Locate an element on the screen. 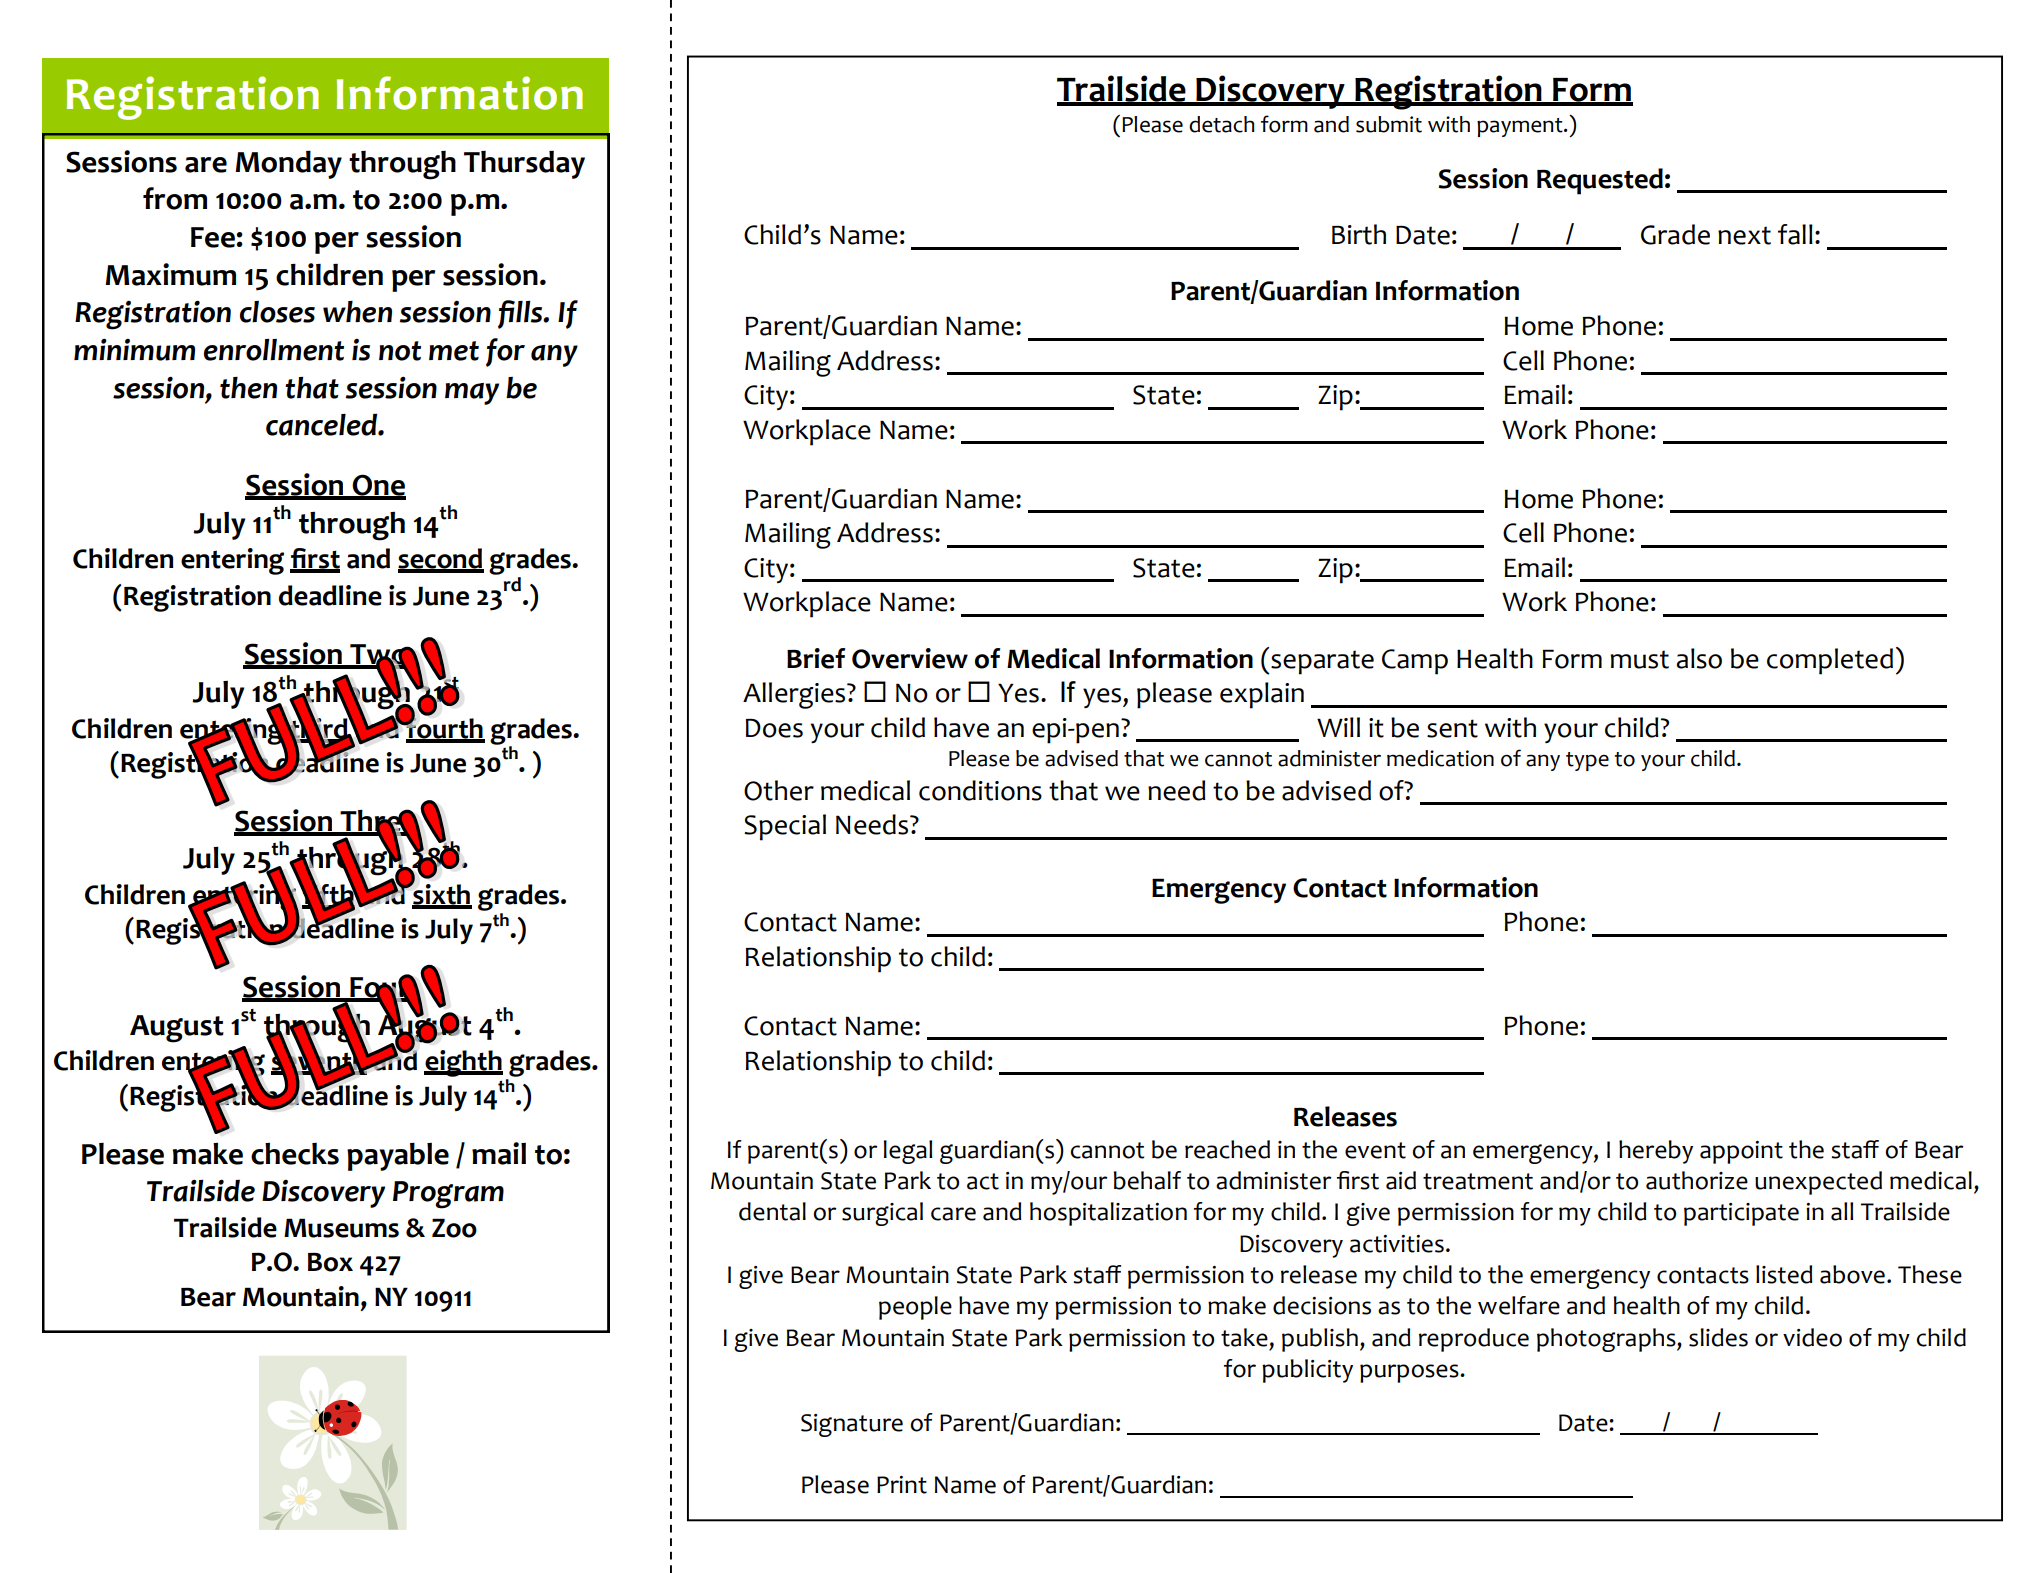  conditions is located at coordinates (980, 790).
